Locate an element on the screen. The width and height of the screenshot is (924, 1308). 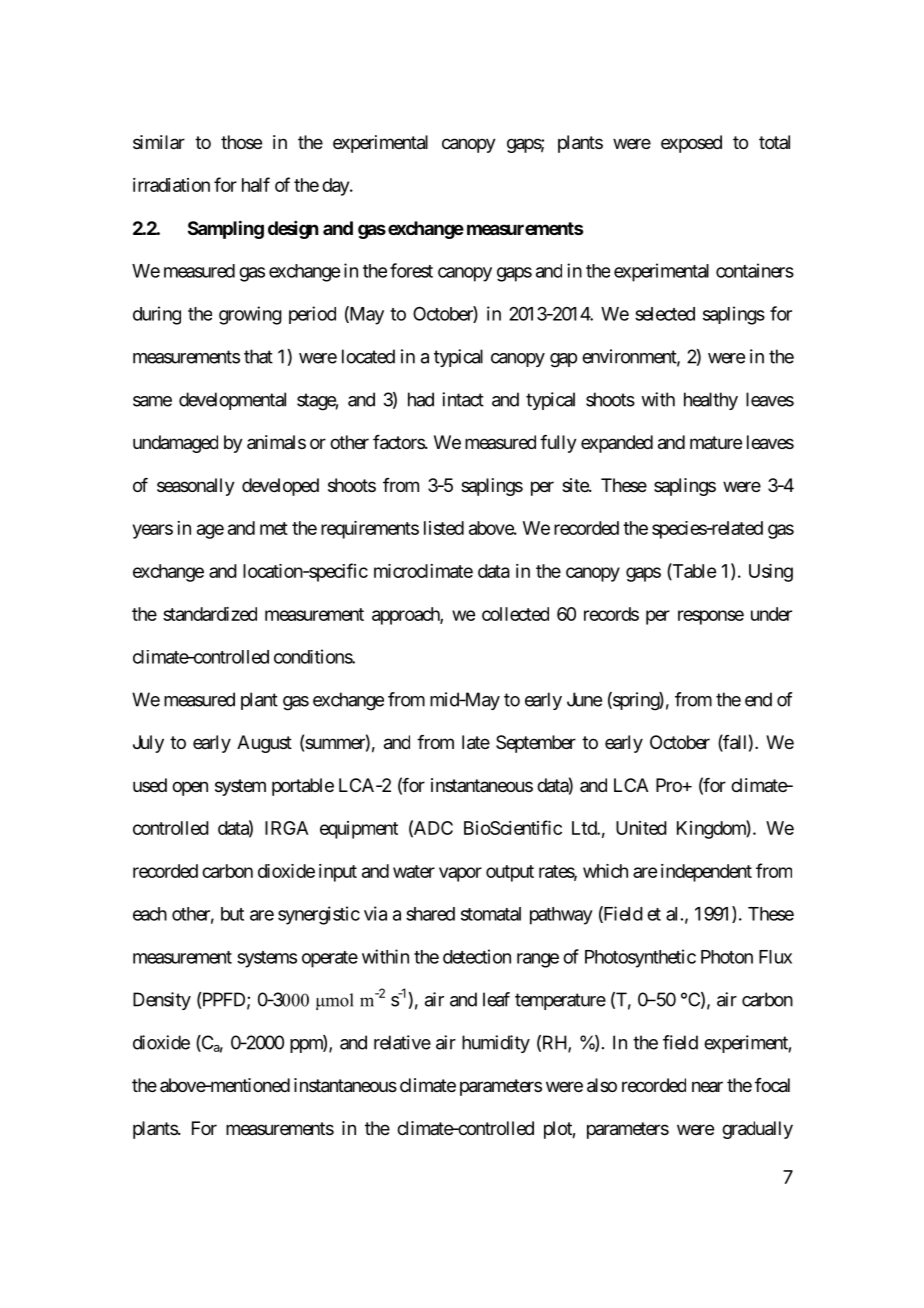
mature is located at coordinates (716, 442).
